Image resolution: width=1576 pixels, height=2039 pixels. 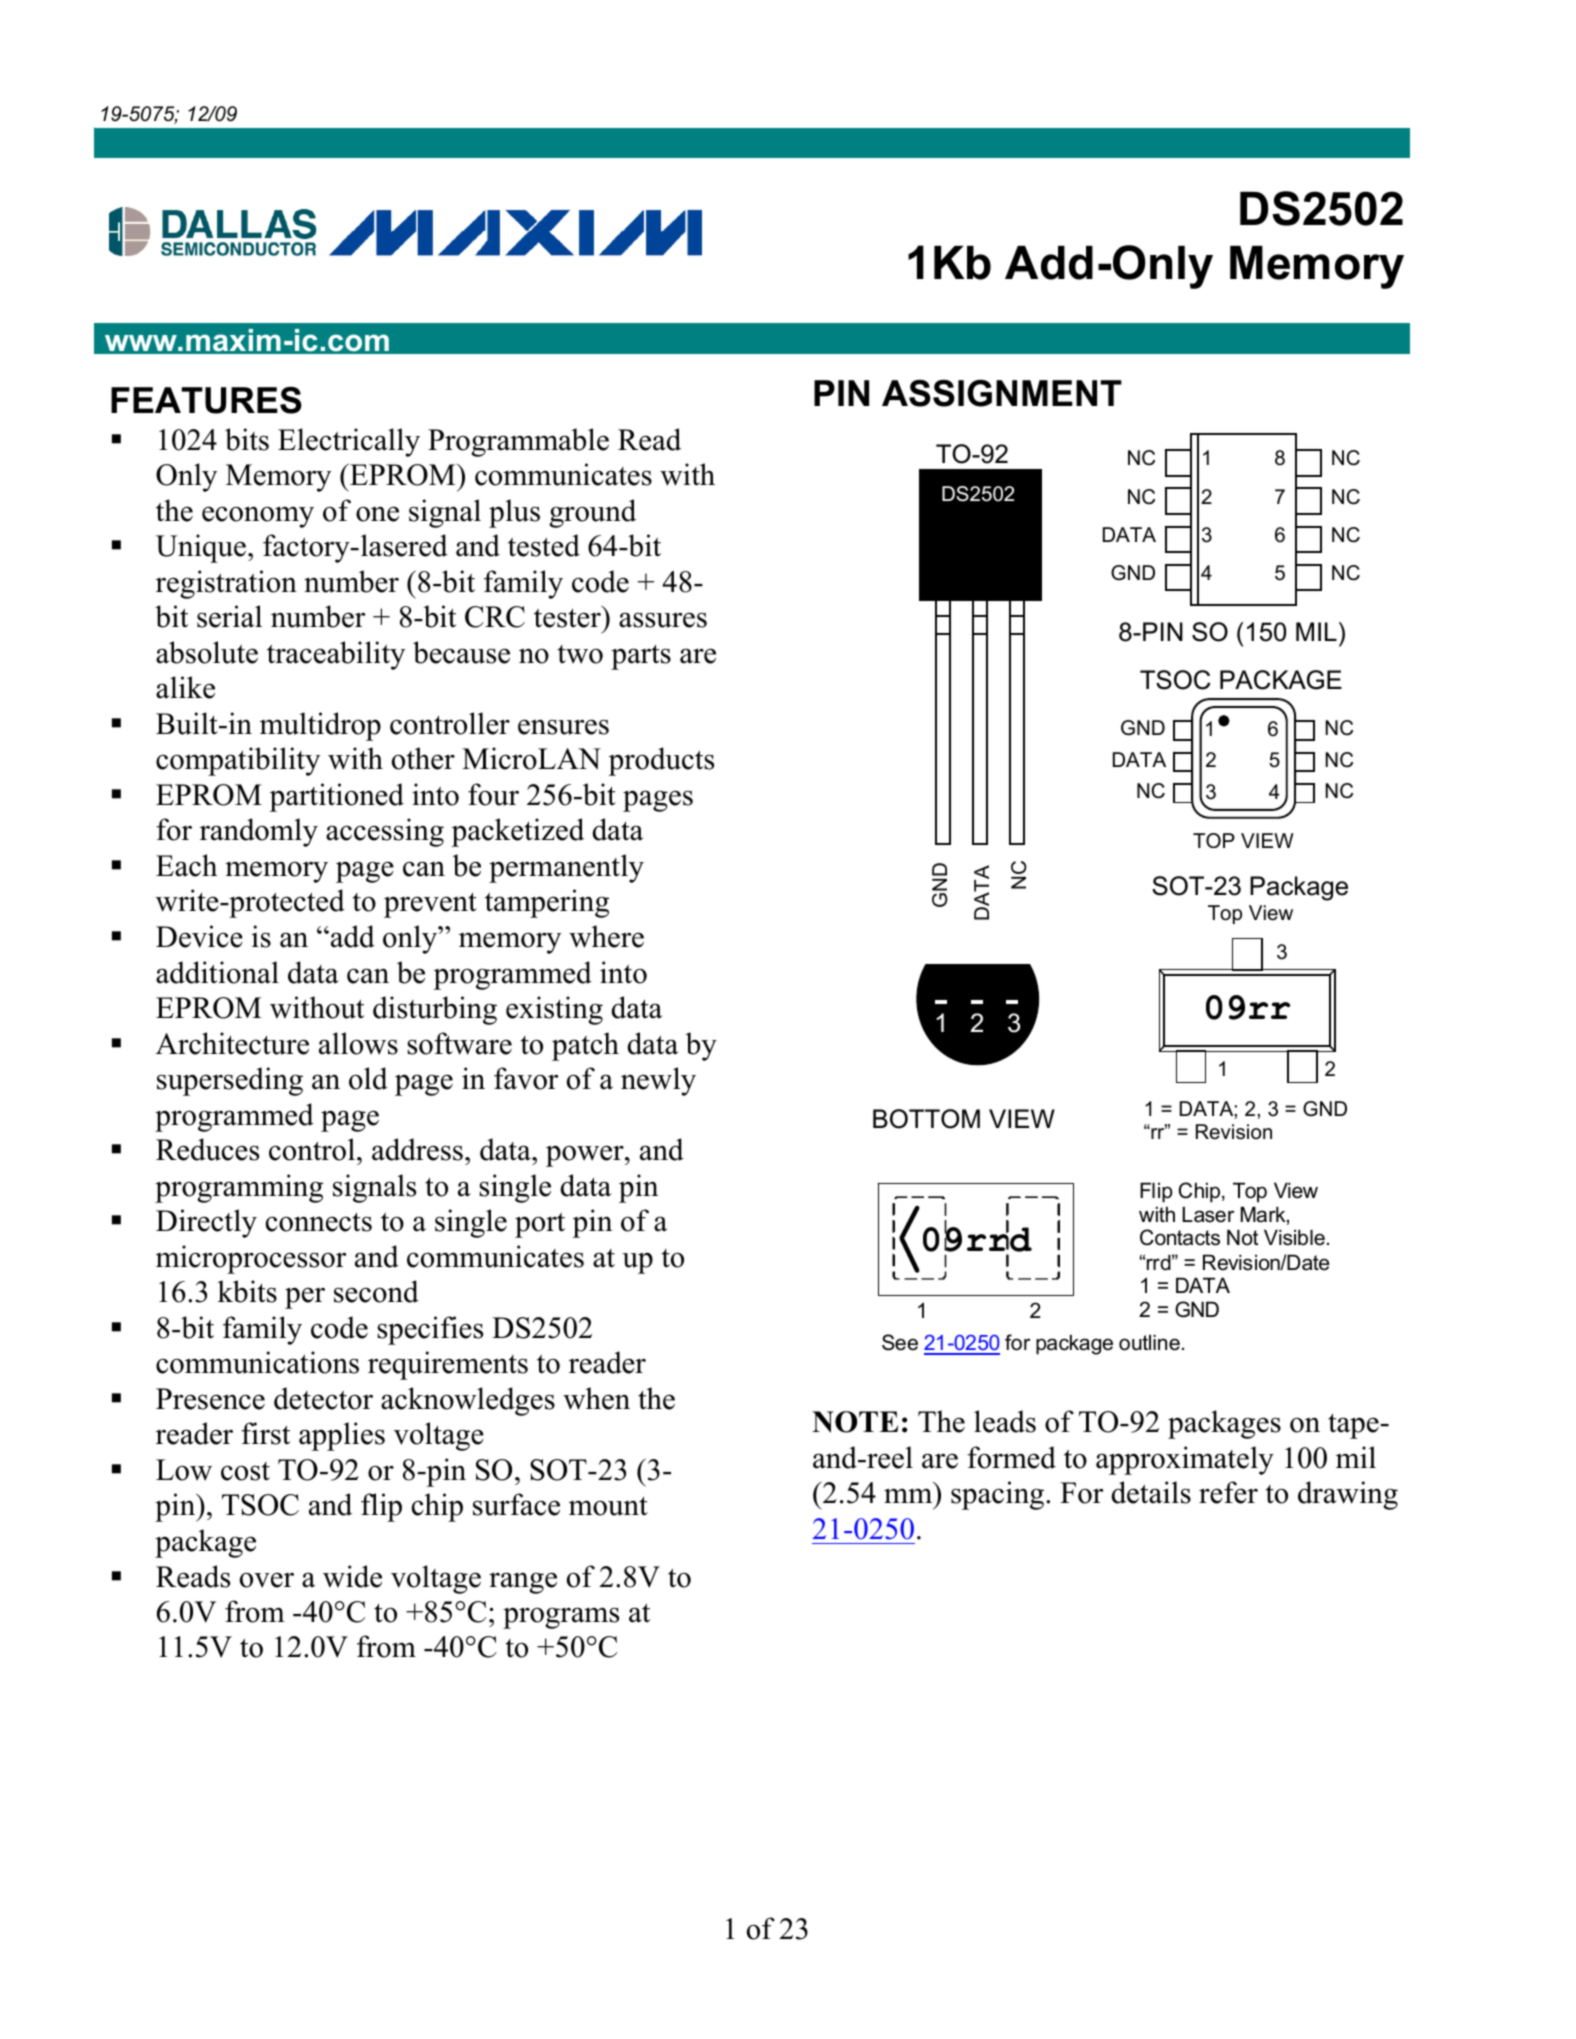 What do you see at coordinates (1228, 1492) in the screenshot?
I see `refer` at bounding box center [1228, 1492].
